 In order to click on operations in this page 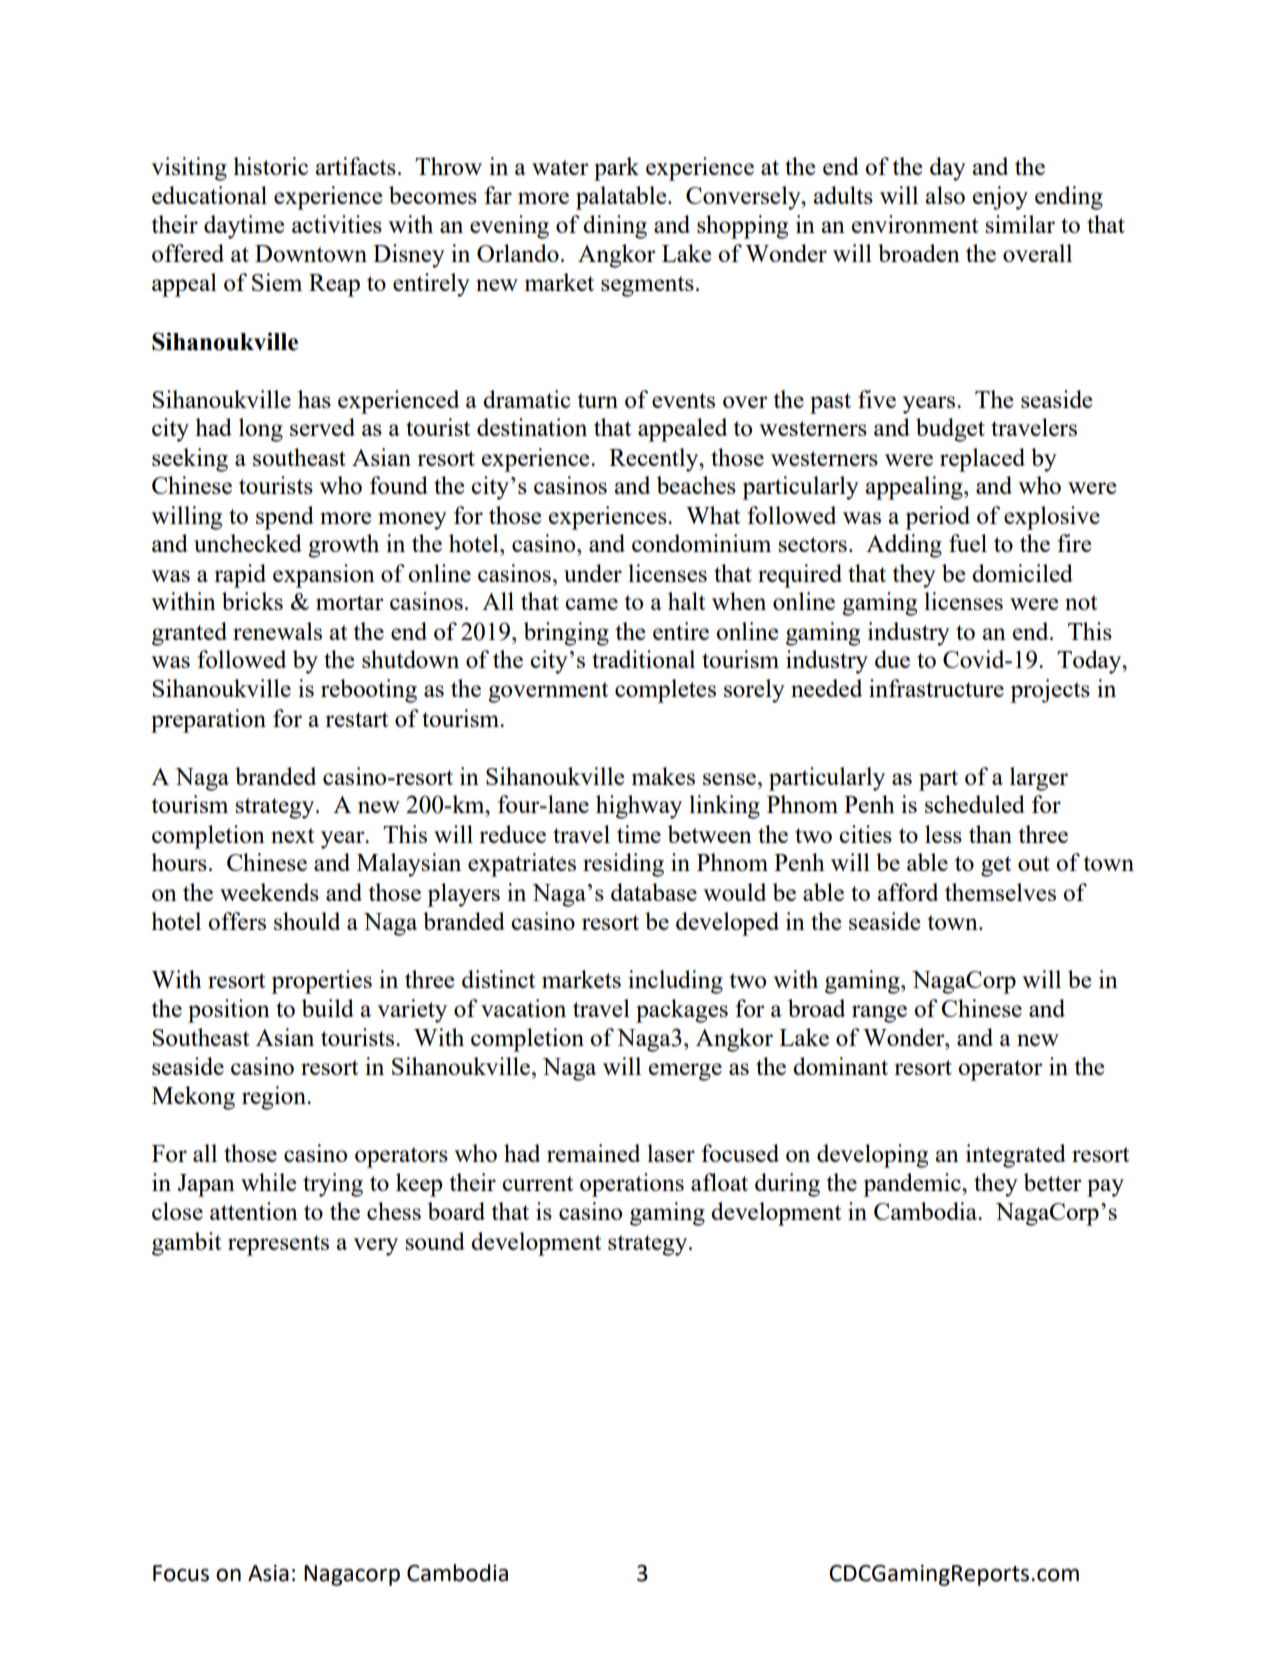, I will do `click(632, 1185)`.
